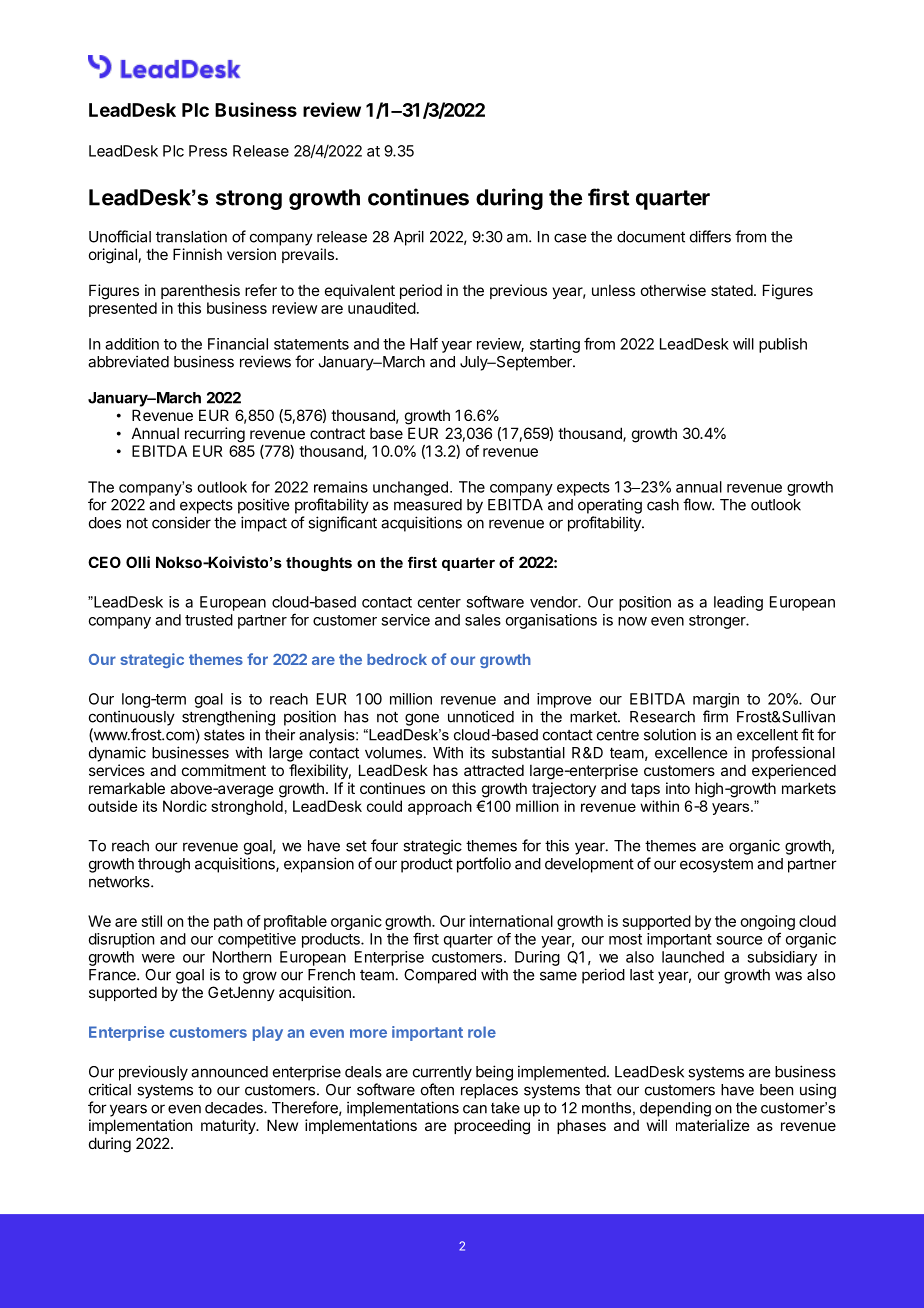 The image size is (924, 1308). I want to click on differs, so click(710, 236).
